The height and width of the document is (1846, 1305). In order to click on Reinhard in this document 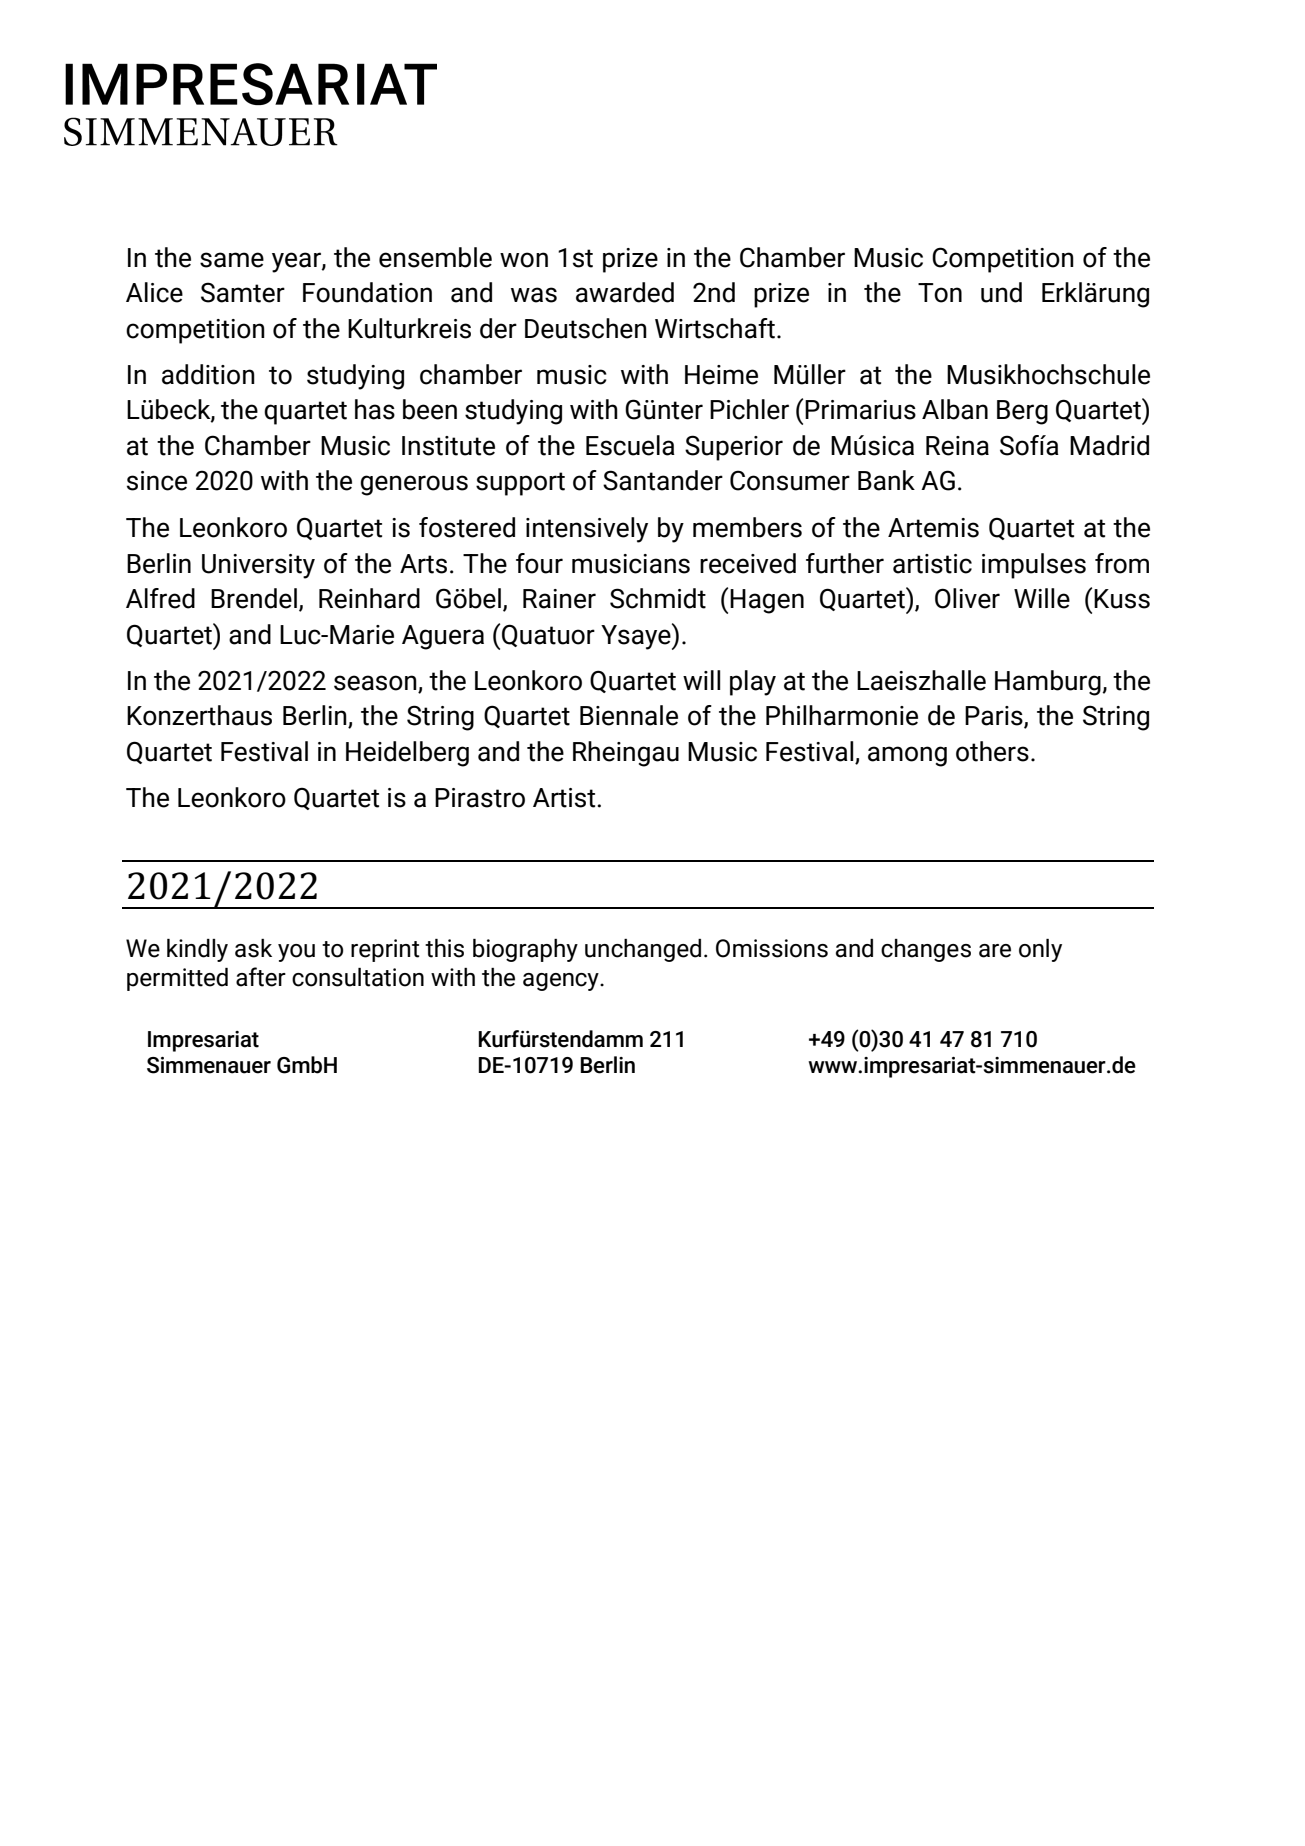, I will do `click(369, 598)`.
